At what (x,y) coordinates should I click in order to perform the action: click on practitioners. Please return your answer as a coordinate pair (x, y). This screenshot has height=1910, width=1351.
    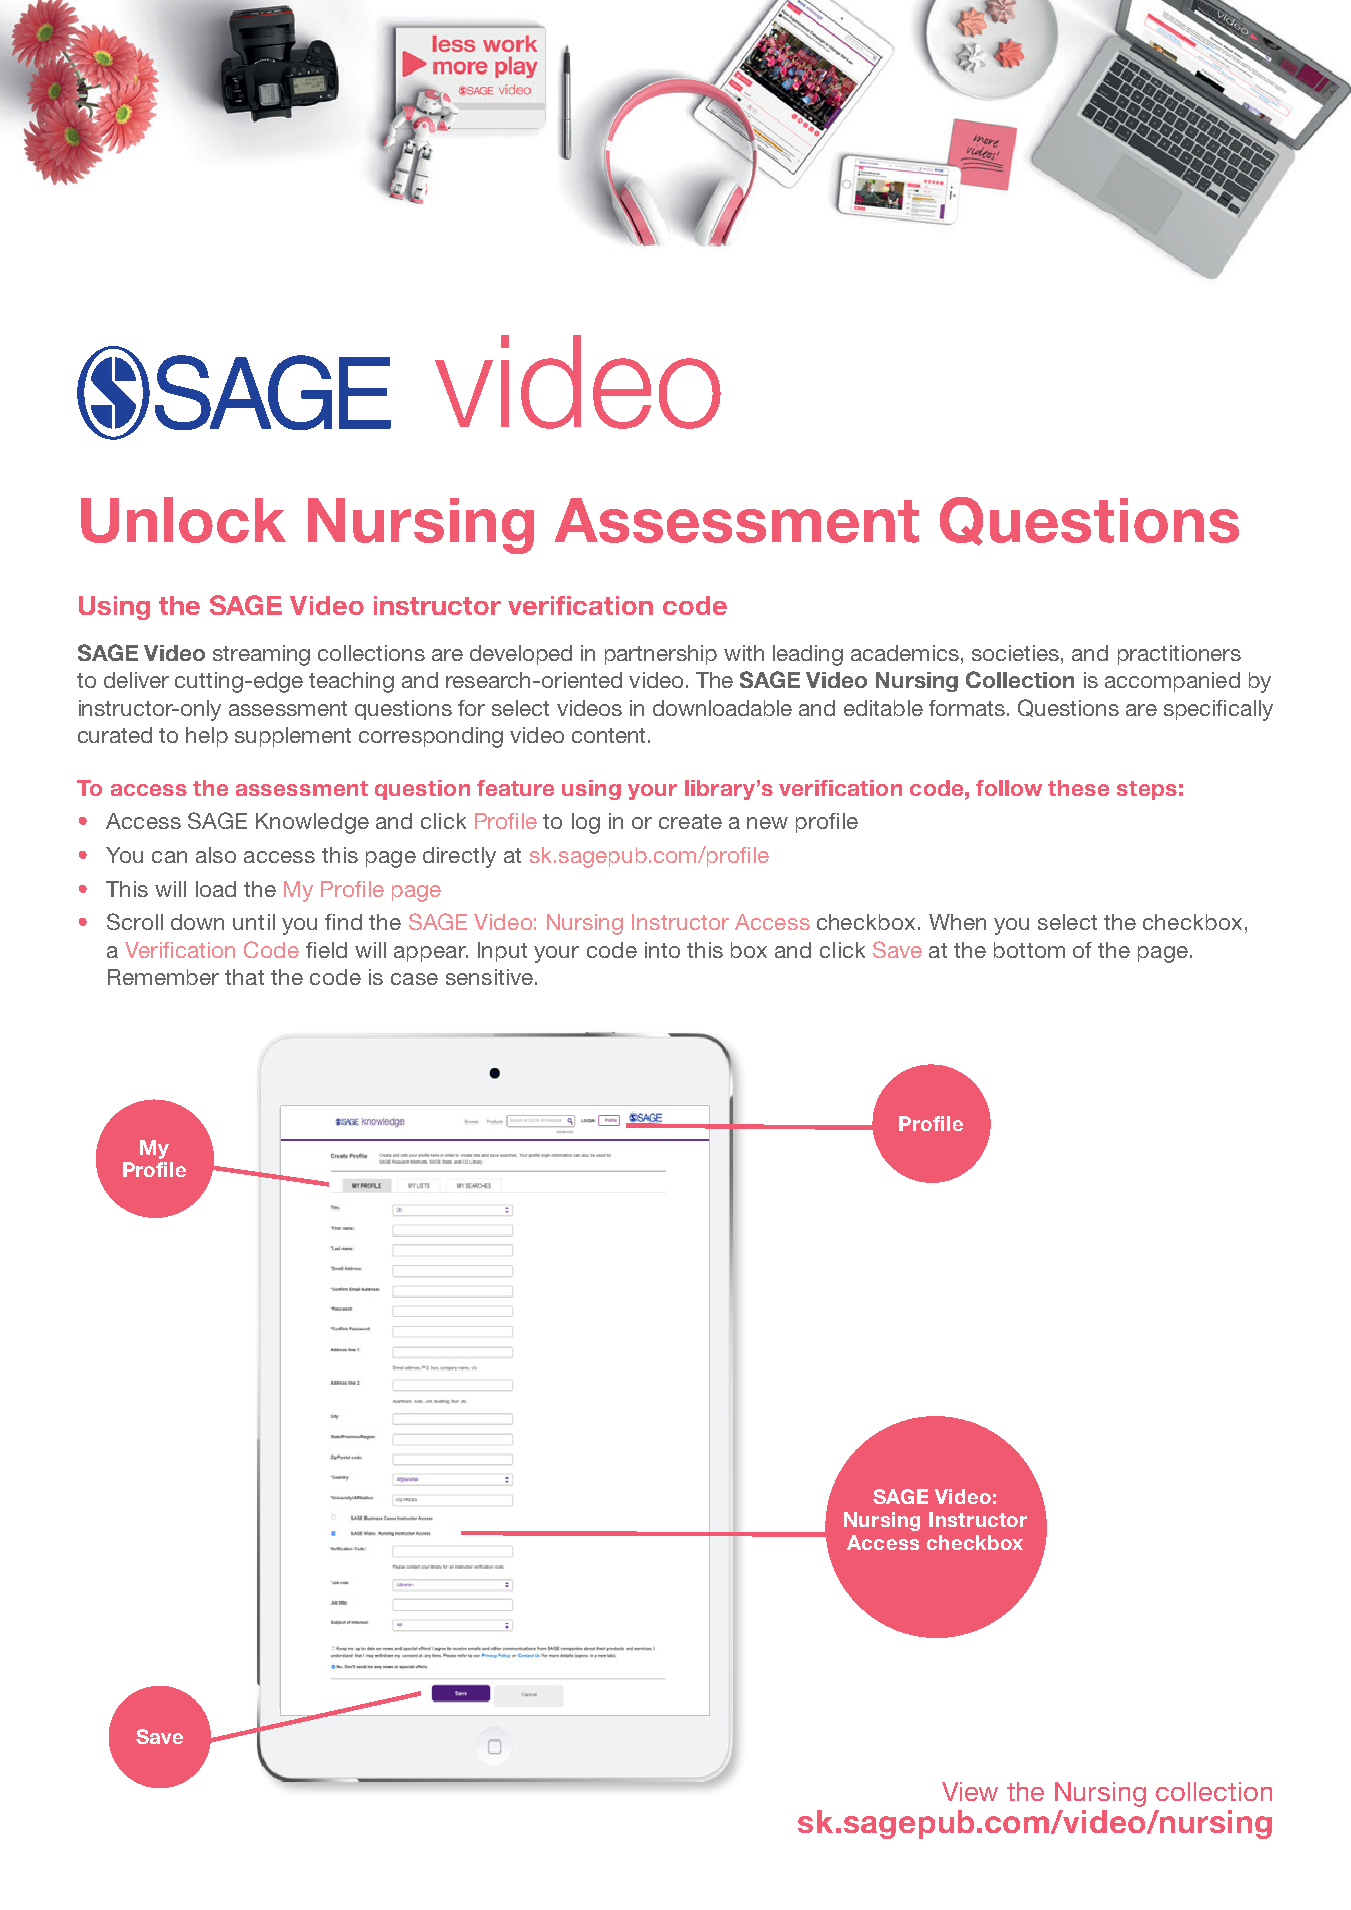
    Looking at the image, I should click on (1179, 655).
